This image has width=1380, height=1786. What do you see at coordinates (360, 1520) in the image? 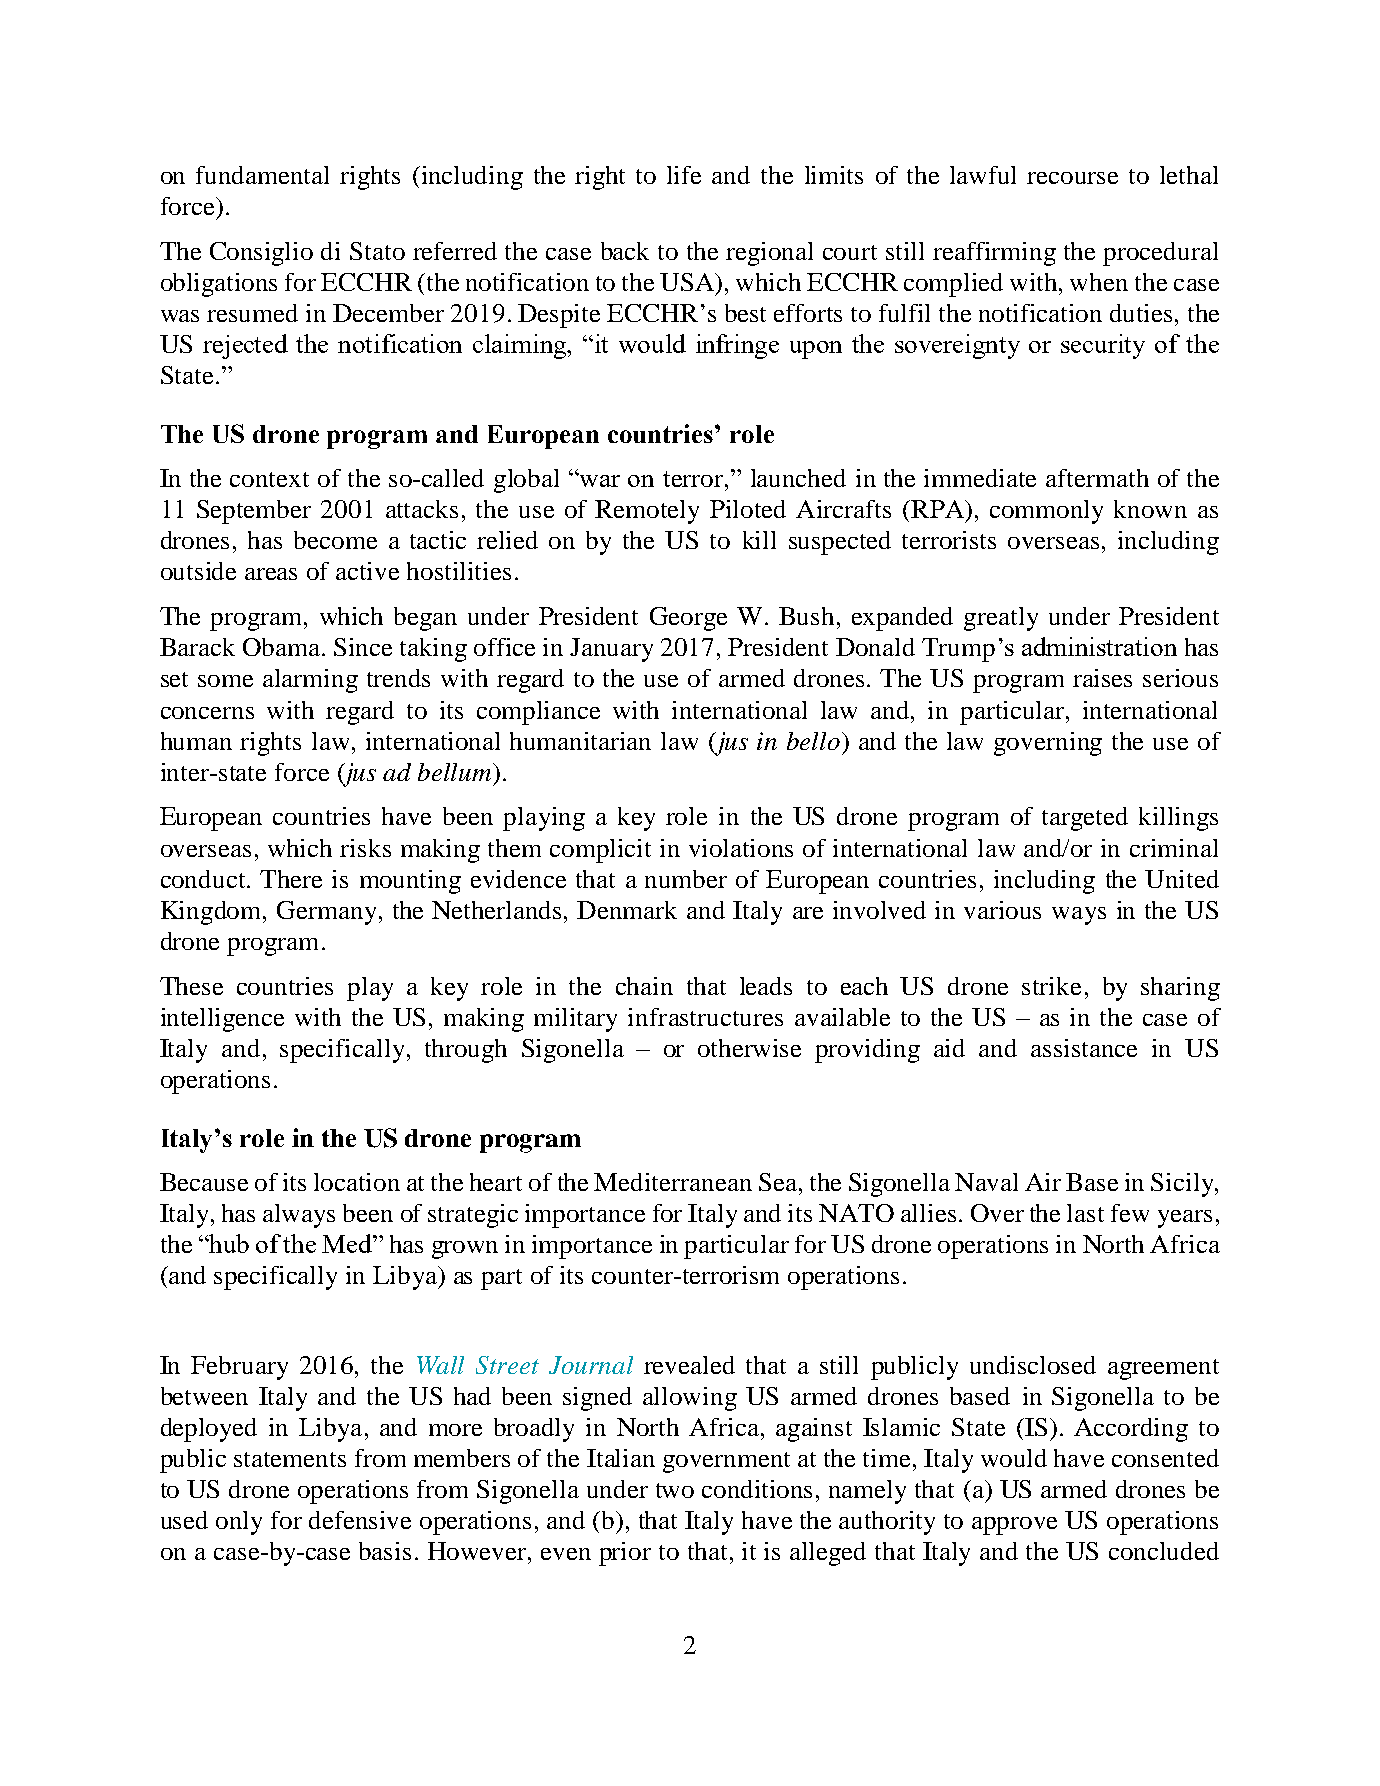
I see `defensive` at bounding box center [360, 1520].
